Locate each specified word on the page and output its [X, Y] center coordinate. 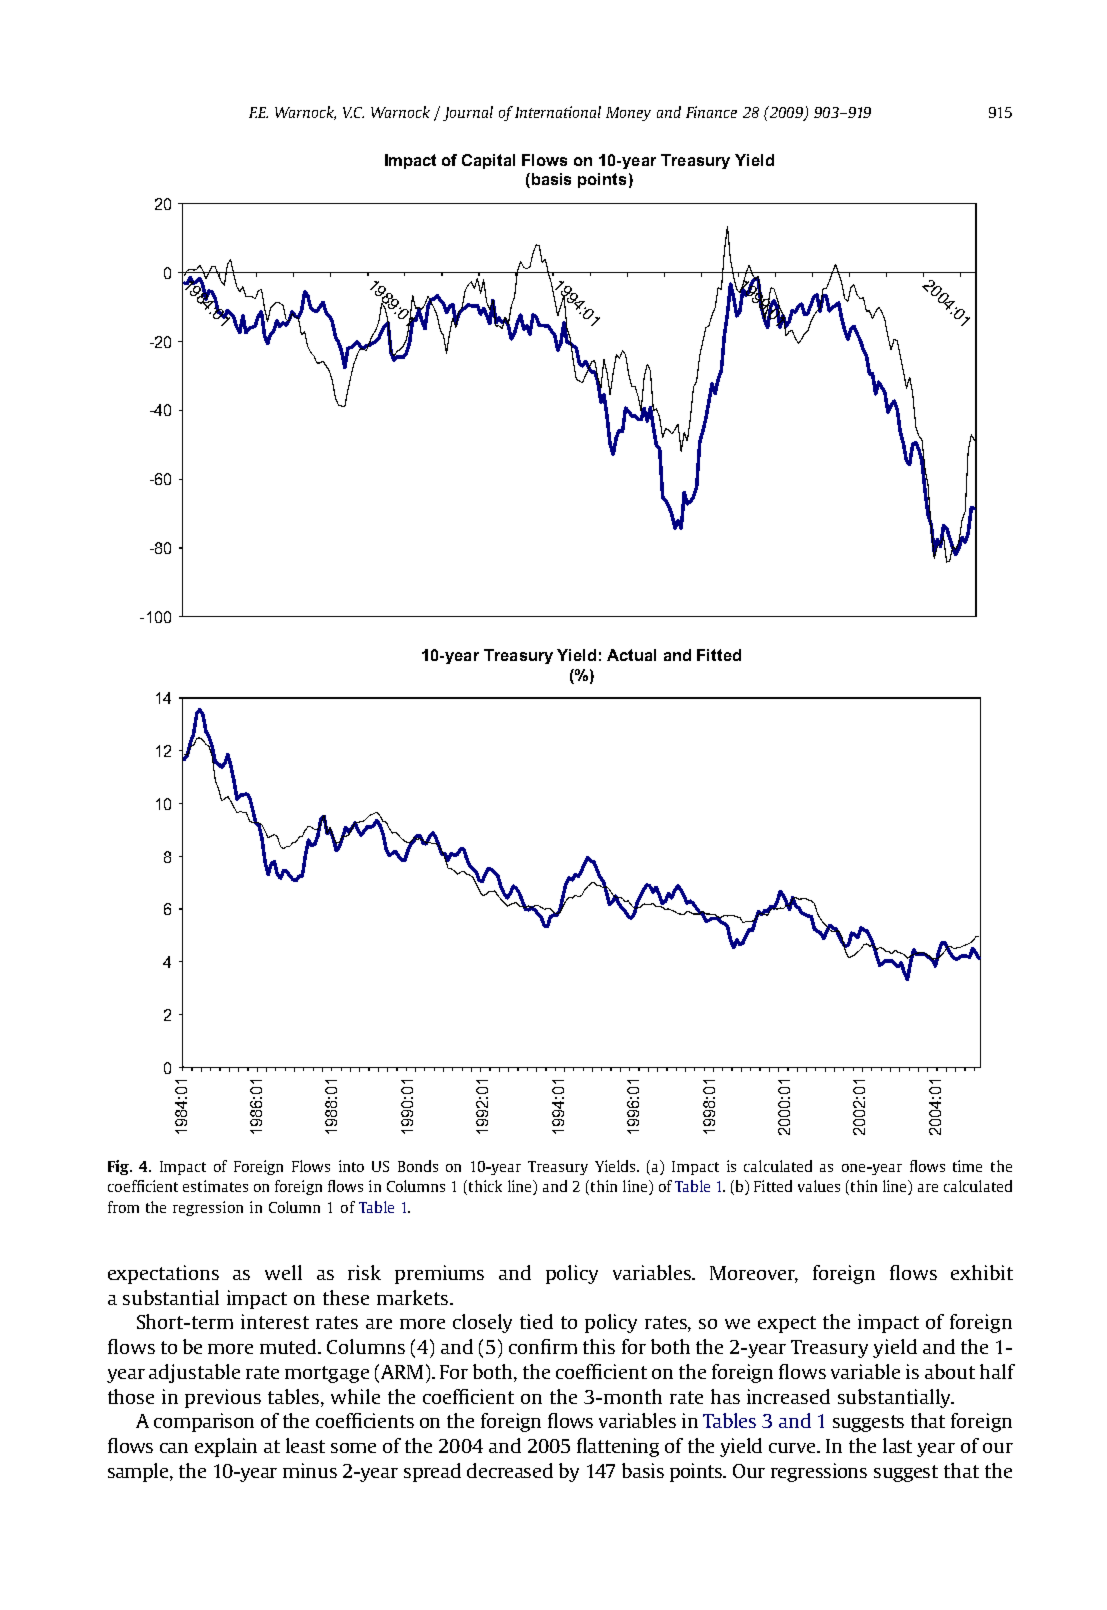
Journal [468, 113]
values [819, 1186]
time [967, 1166]
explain [226, 1447]
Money [628, 114]
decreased [510, 1470]
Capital [488, 161]
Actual [631, 655]
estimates [215, 1186]
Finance [711, 112]
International [558, 112]
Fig [119, 1167]
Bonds [418, 1166]
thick [484, 1187]
